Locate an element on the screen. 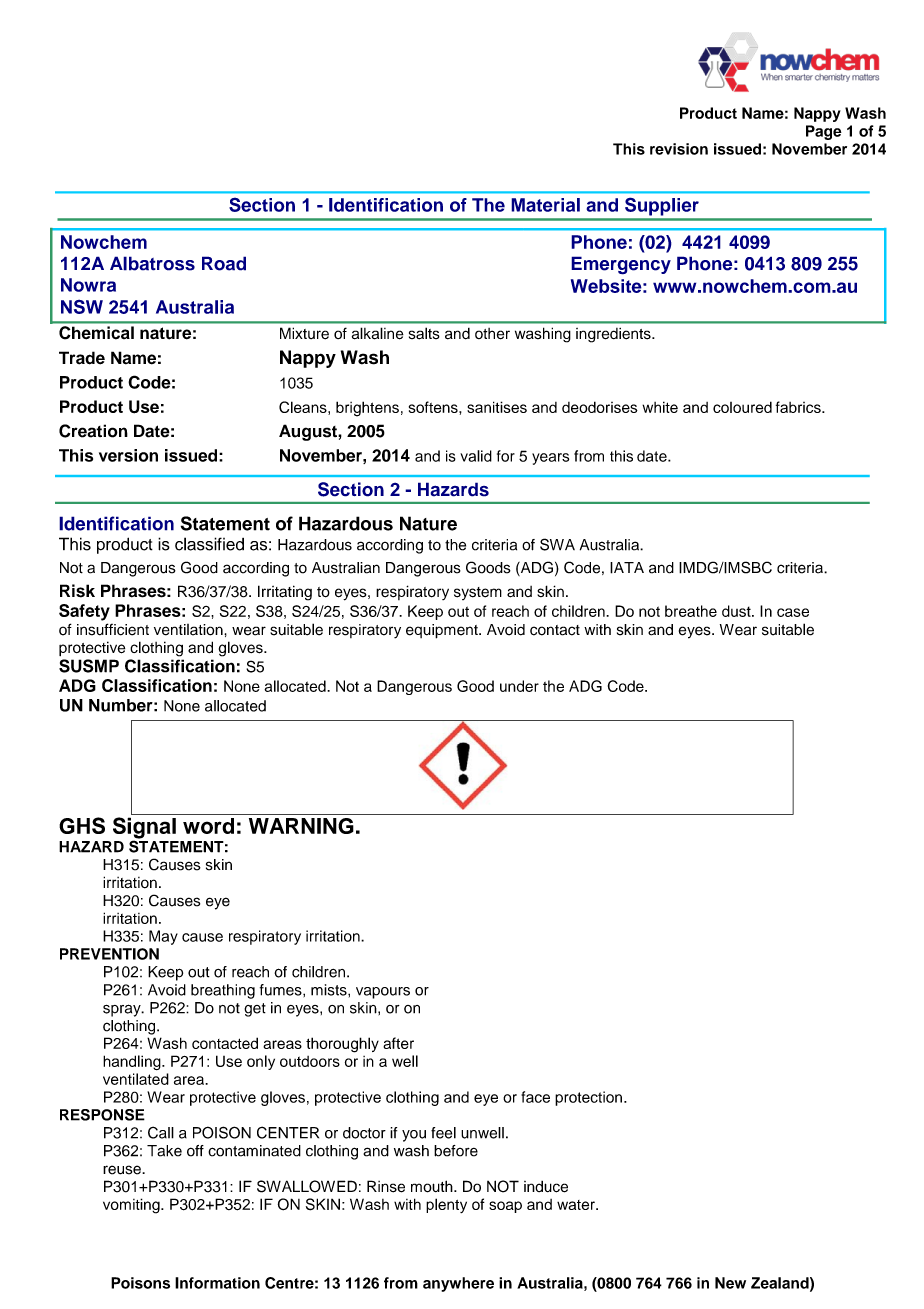  vapours is located at coordinates (383, 993).
